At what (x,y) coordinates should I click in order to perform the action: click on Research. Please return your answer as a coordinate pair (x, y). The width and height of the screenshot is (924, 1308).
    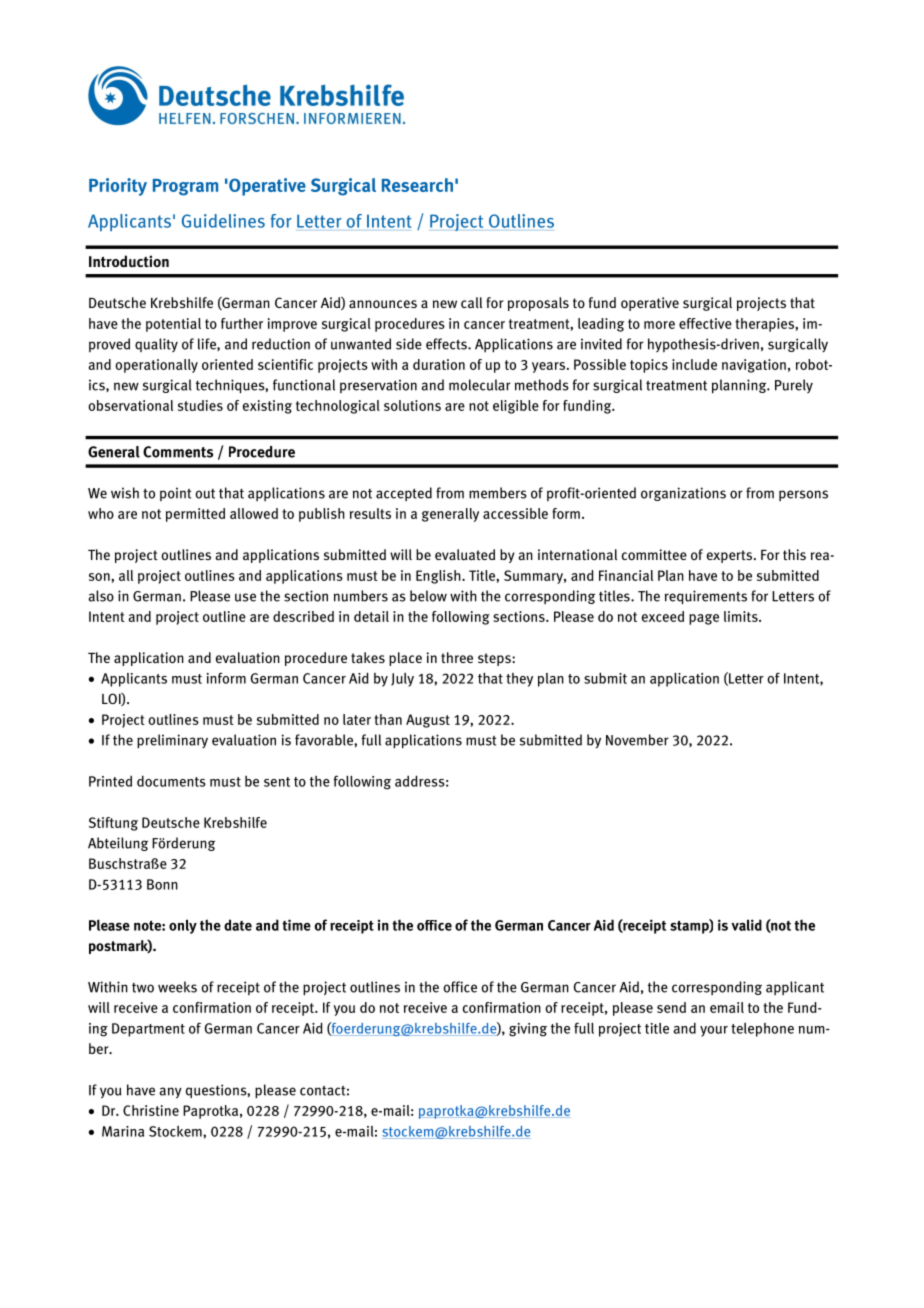
    Looking at the image, I should click on (417, 185).
